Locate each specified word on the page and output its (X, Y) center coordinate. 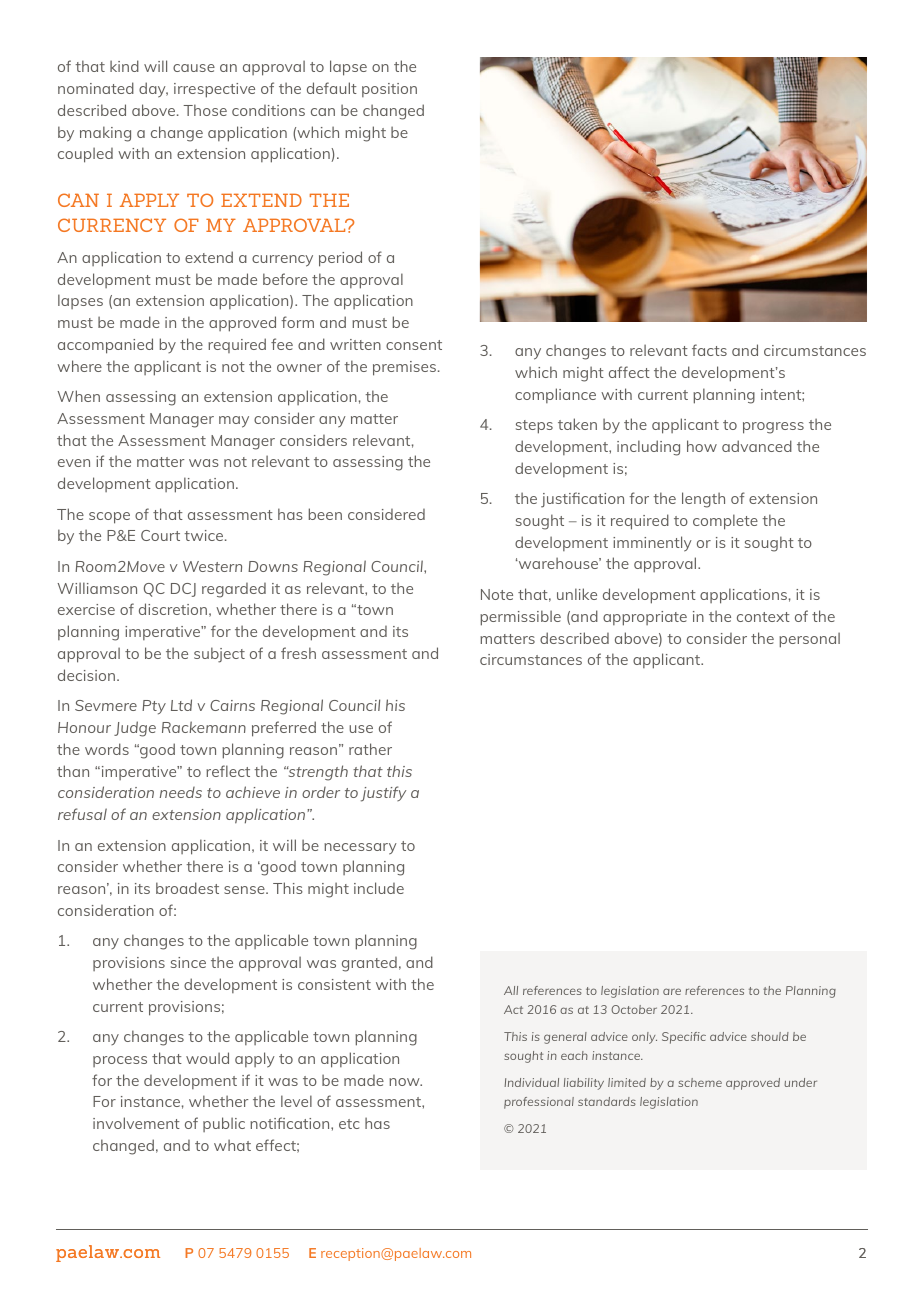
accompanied (105, 346)
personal (809, 640)
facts (709, 350)
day (153, 90)
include (379, 888)
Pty (154, 707)
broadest (187, 888)
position (389, 90)
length (703, 500)
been (325, 514)
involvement (136, 1123)
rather (370, 749)
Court (160, 535)
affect (629, 372)
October (634, 1009)
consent (414, 345)
